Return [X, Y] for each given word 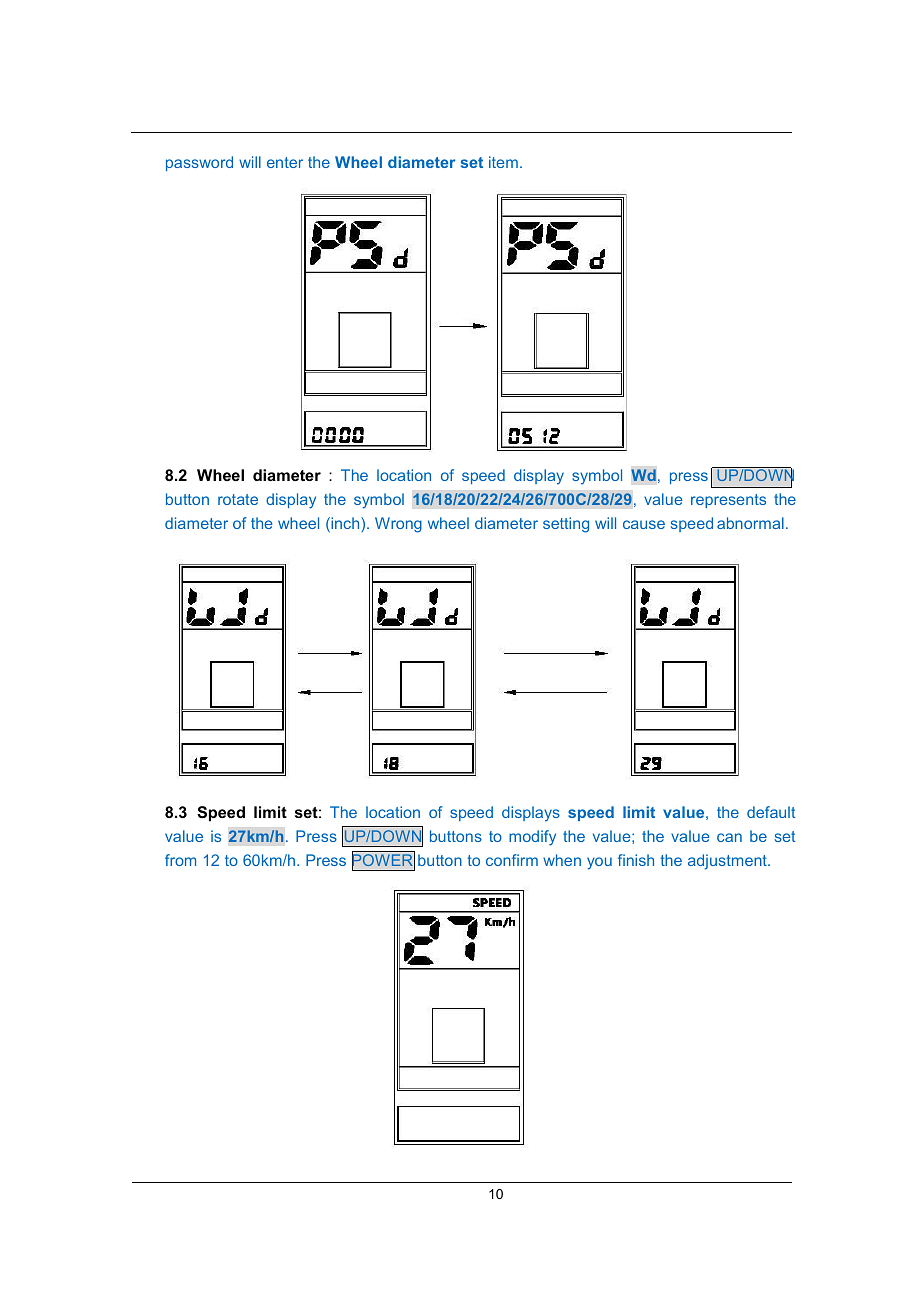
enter [285, 162]
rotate [238, 499]
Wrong [398, 525]
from [180, 860]
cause [644, 524]
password [199, 163]
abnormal [750, 523]
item [503, 162]
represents [728, 501]
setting [566, 525]
